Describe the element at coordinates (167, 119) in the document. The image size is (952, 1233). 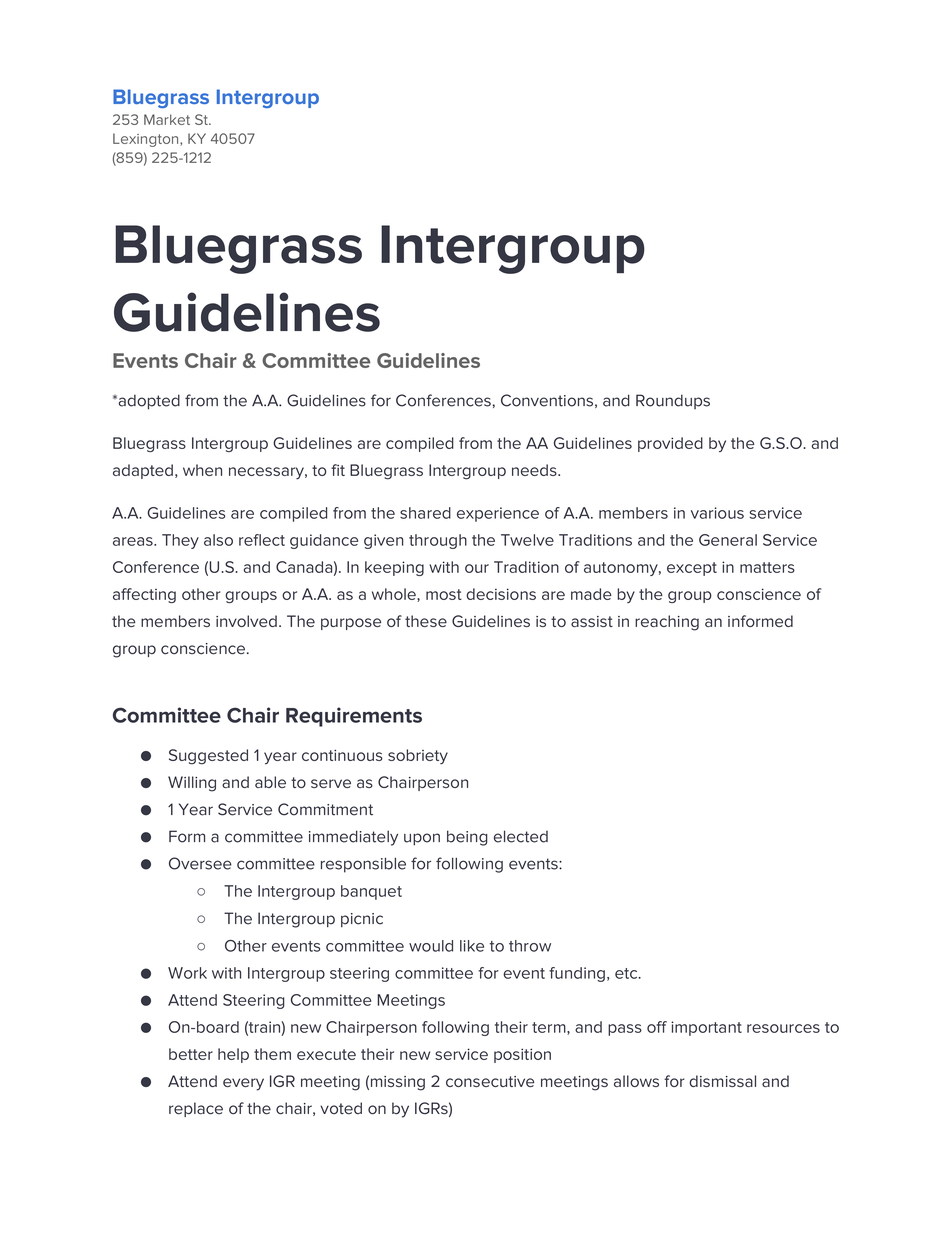
I see `Market` at that location.
